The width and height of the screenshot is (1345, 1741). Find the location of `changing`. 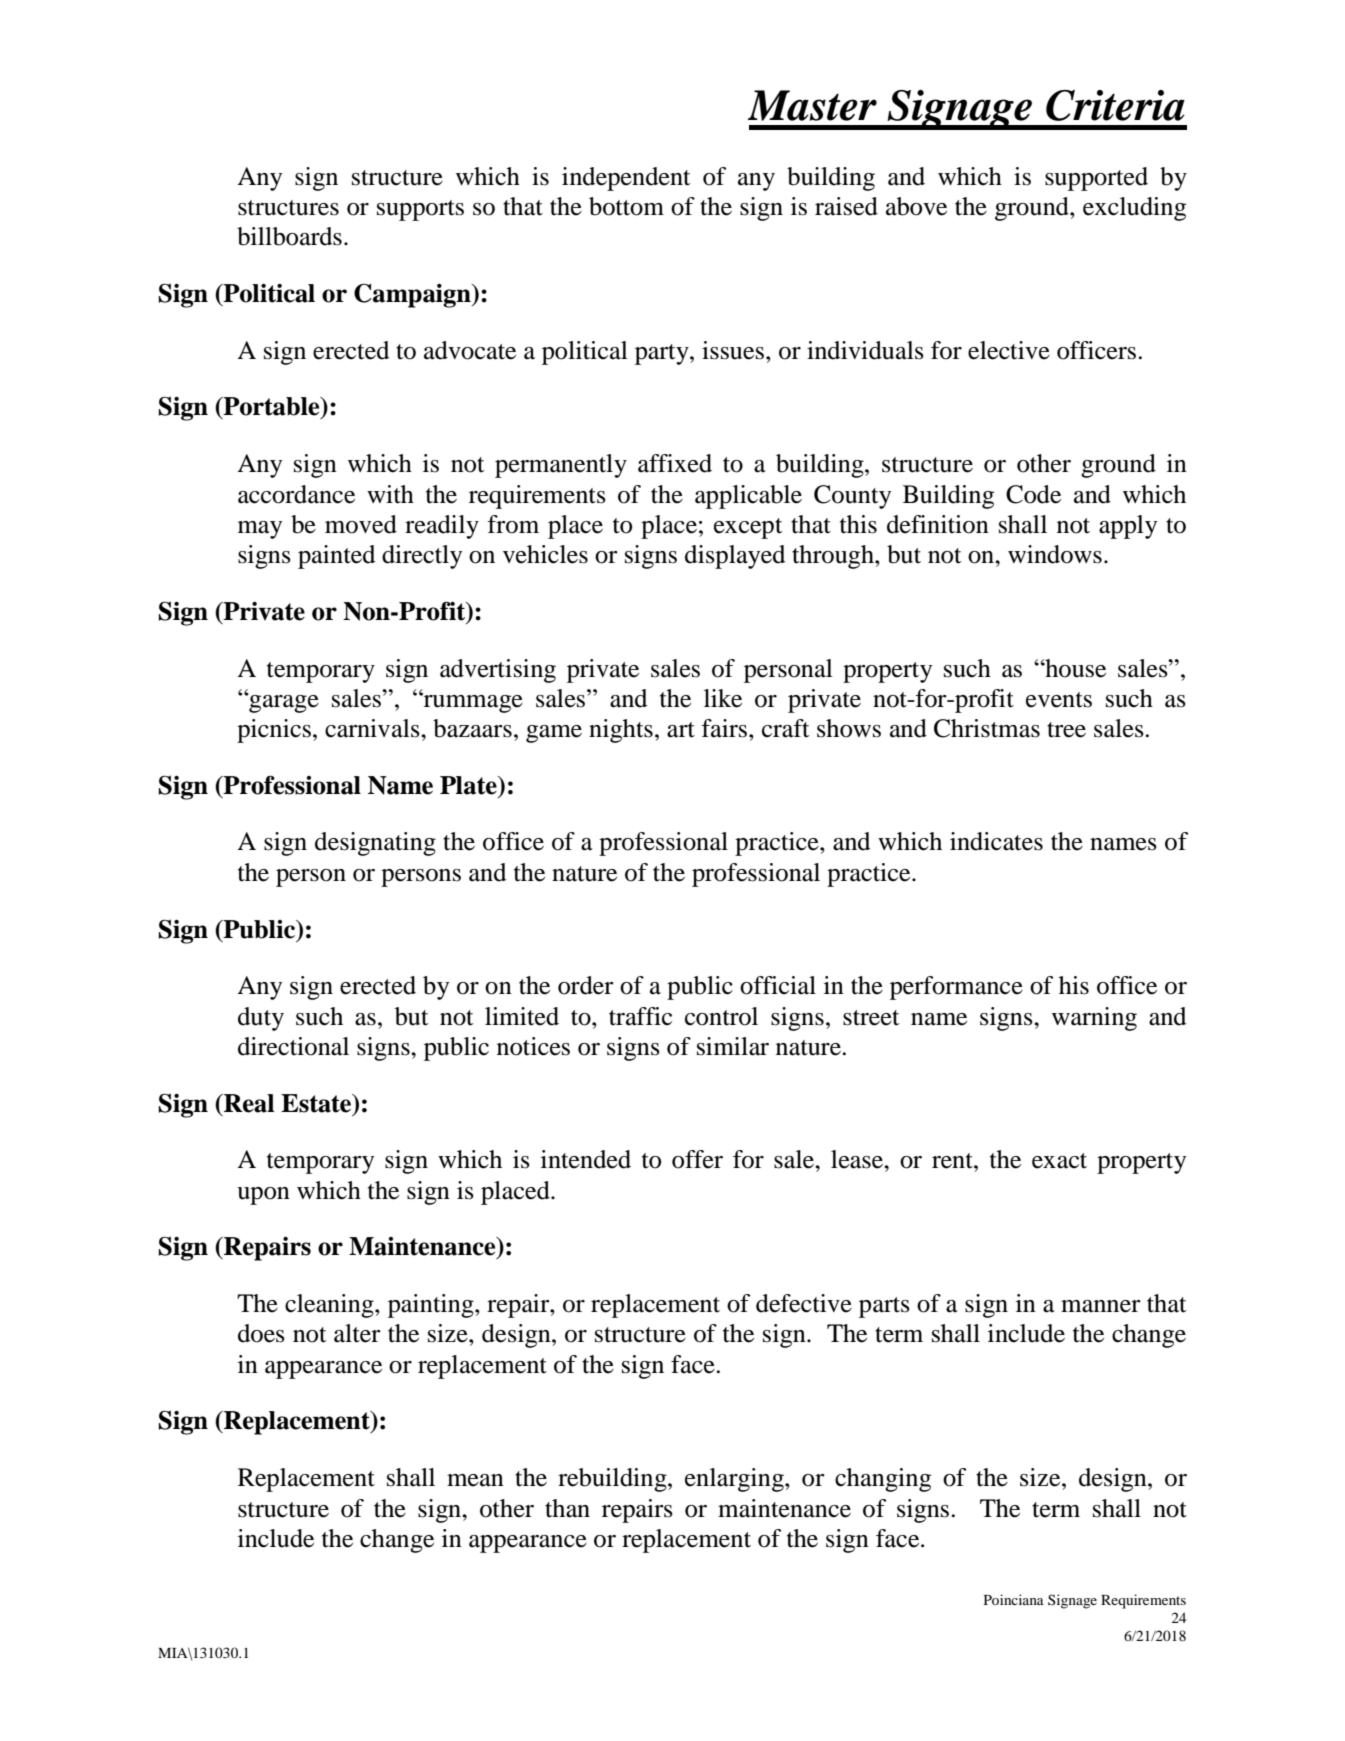

changing is located at coordinates (883, 1480).
